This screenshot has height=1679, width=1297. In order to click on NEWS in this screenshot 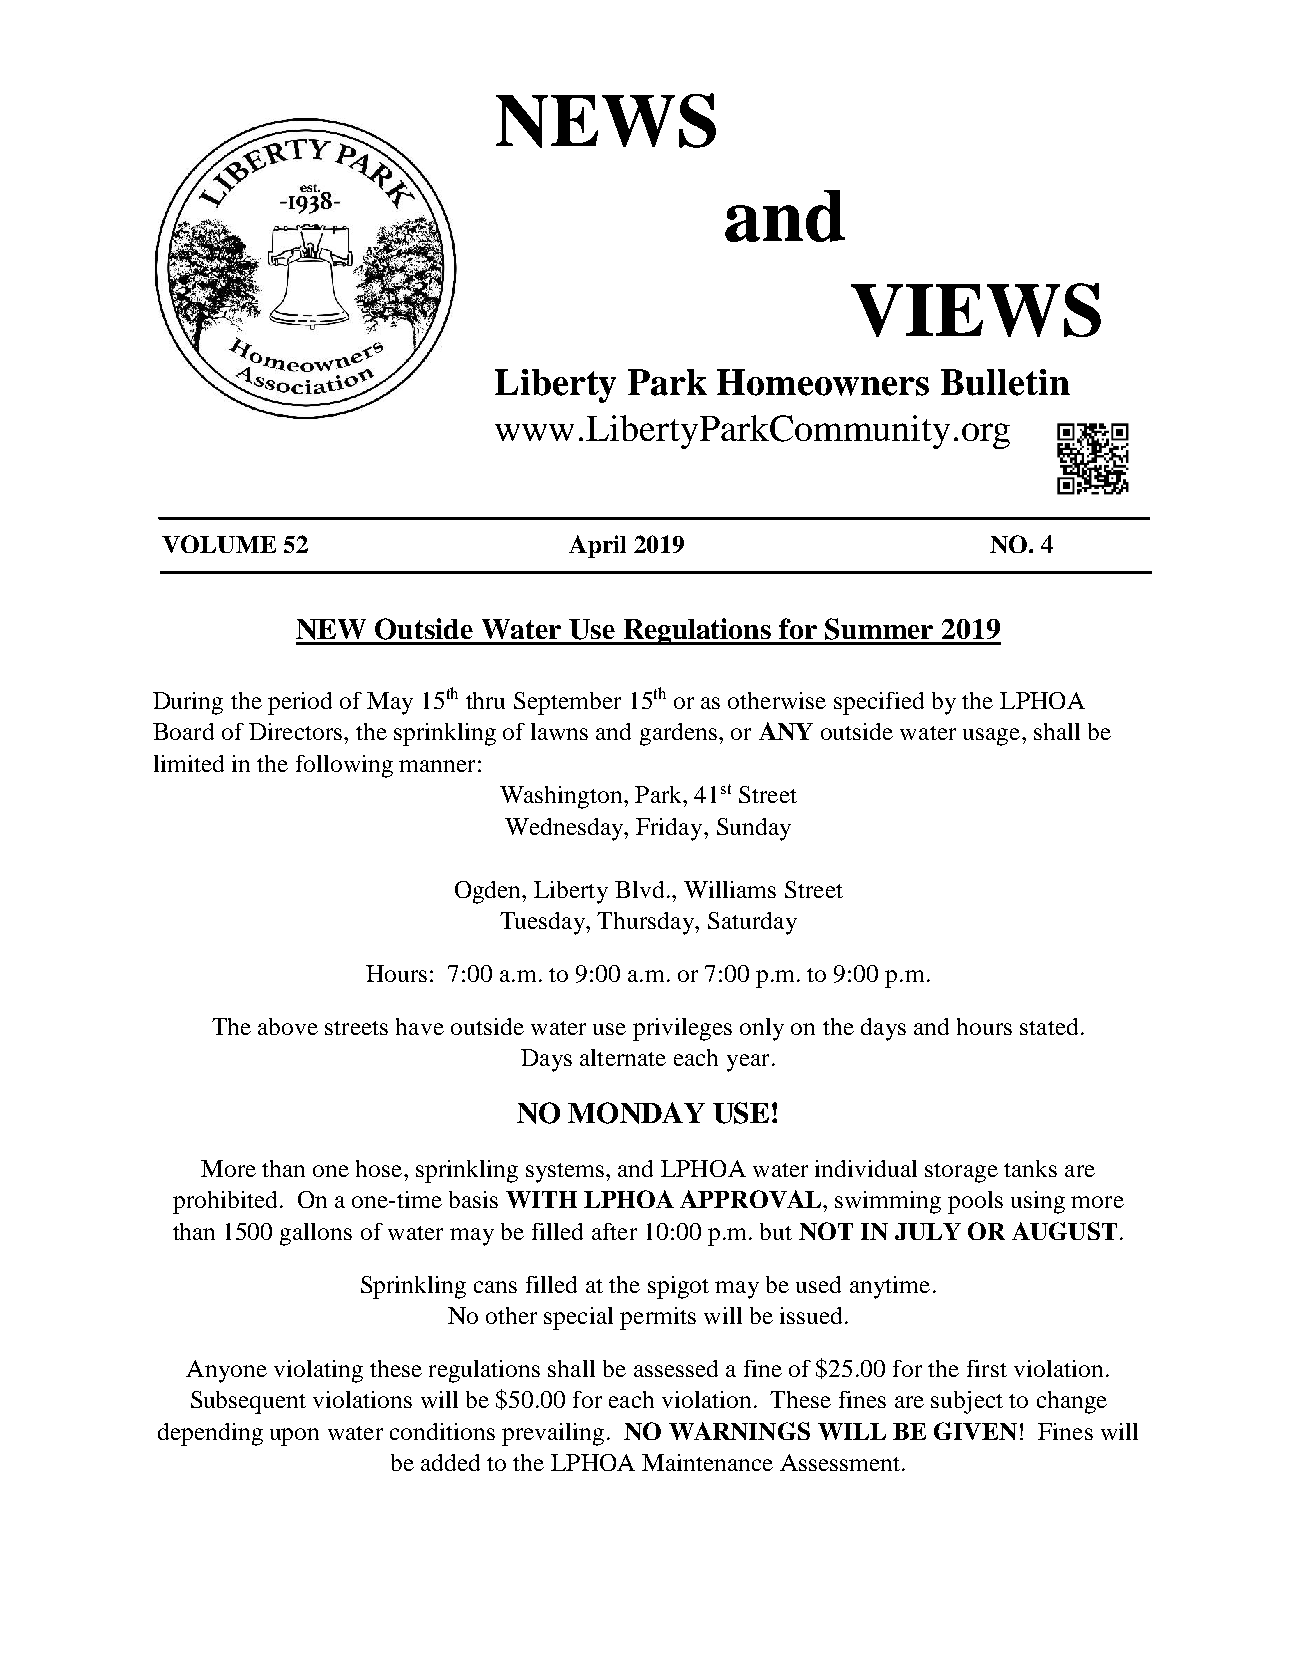, I will do `click(606, 120)`.
